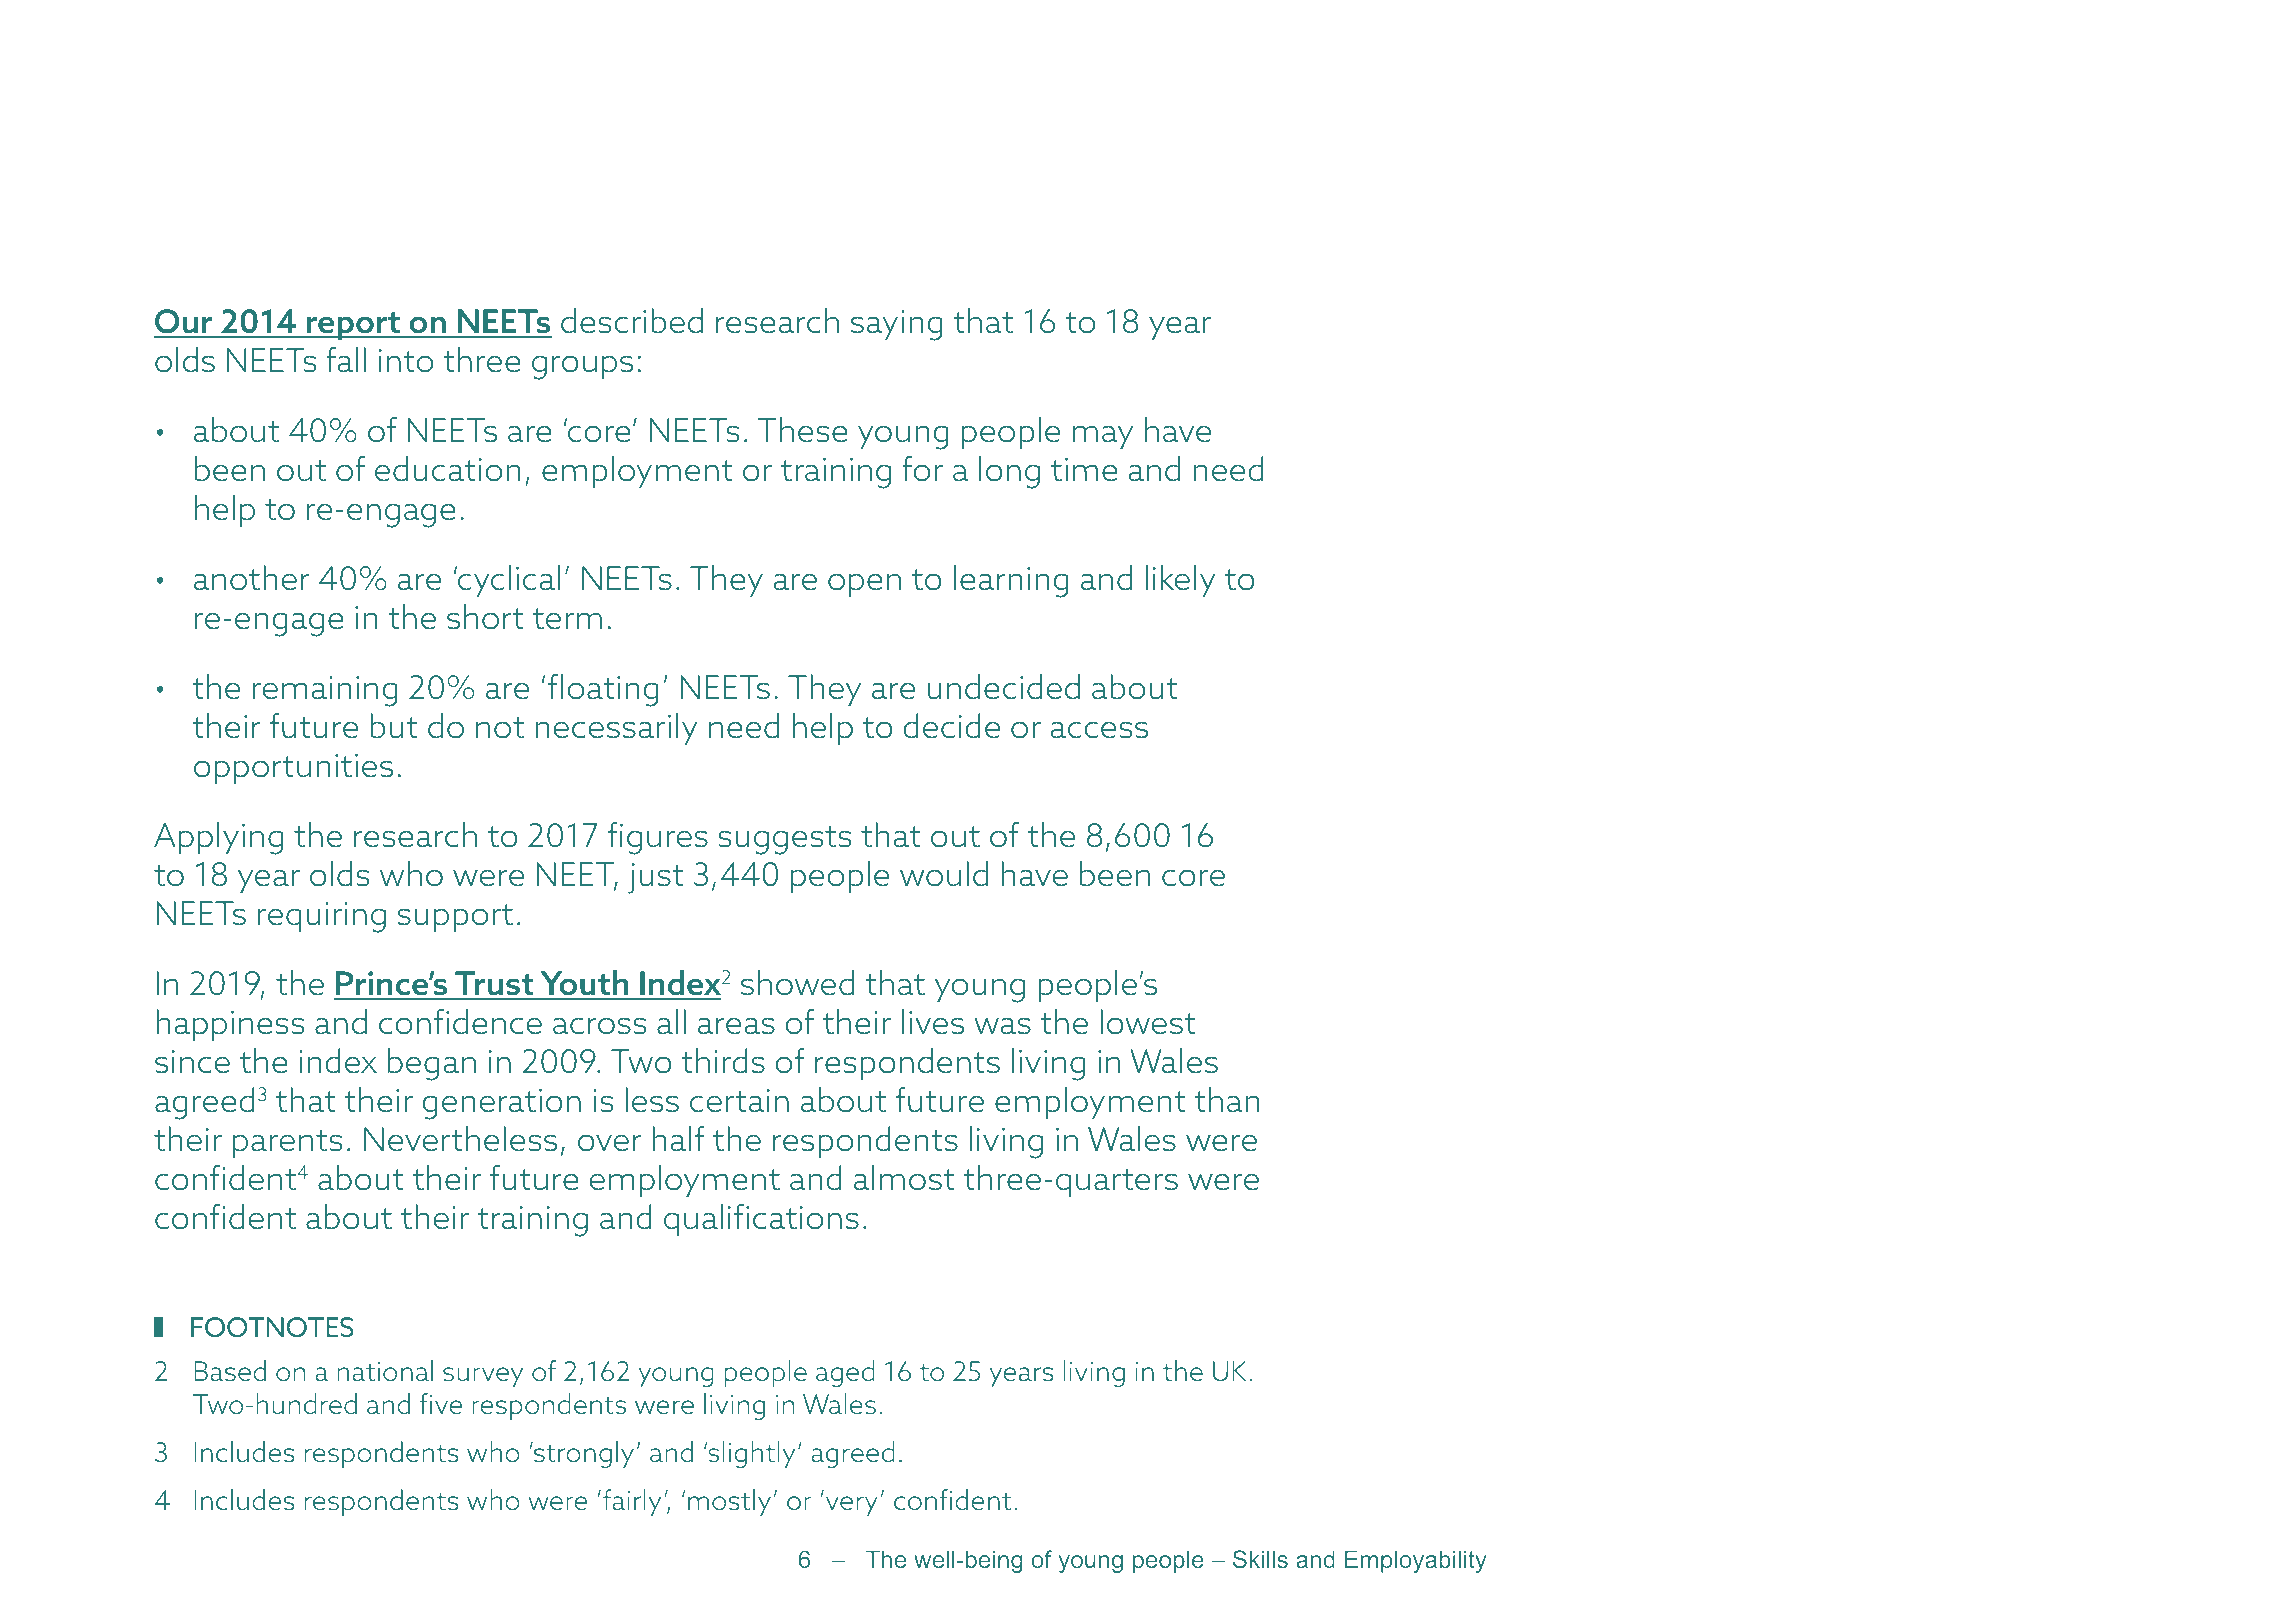 This image has width=2285, height=1615. Describe the element at coordinates (797, 983) in the image. I see `showed` at that location.
